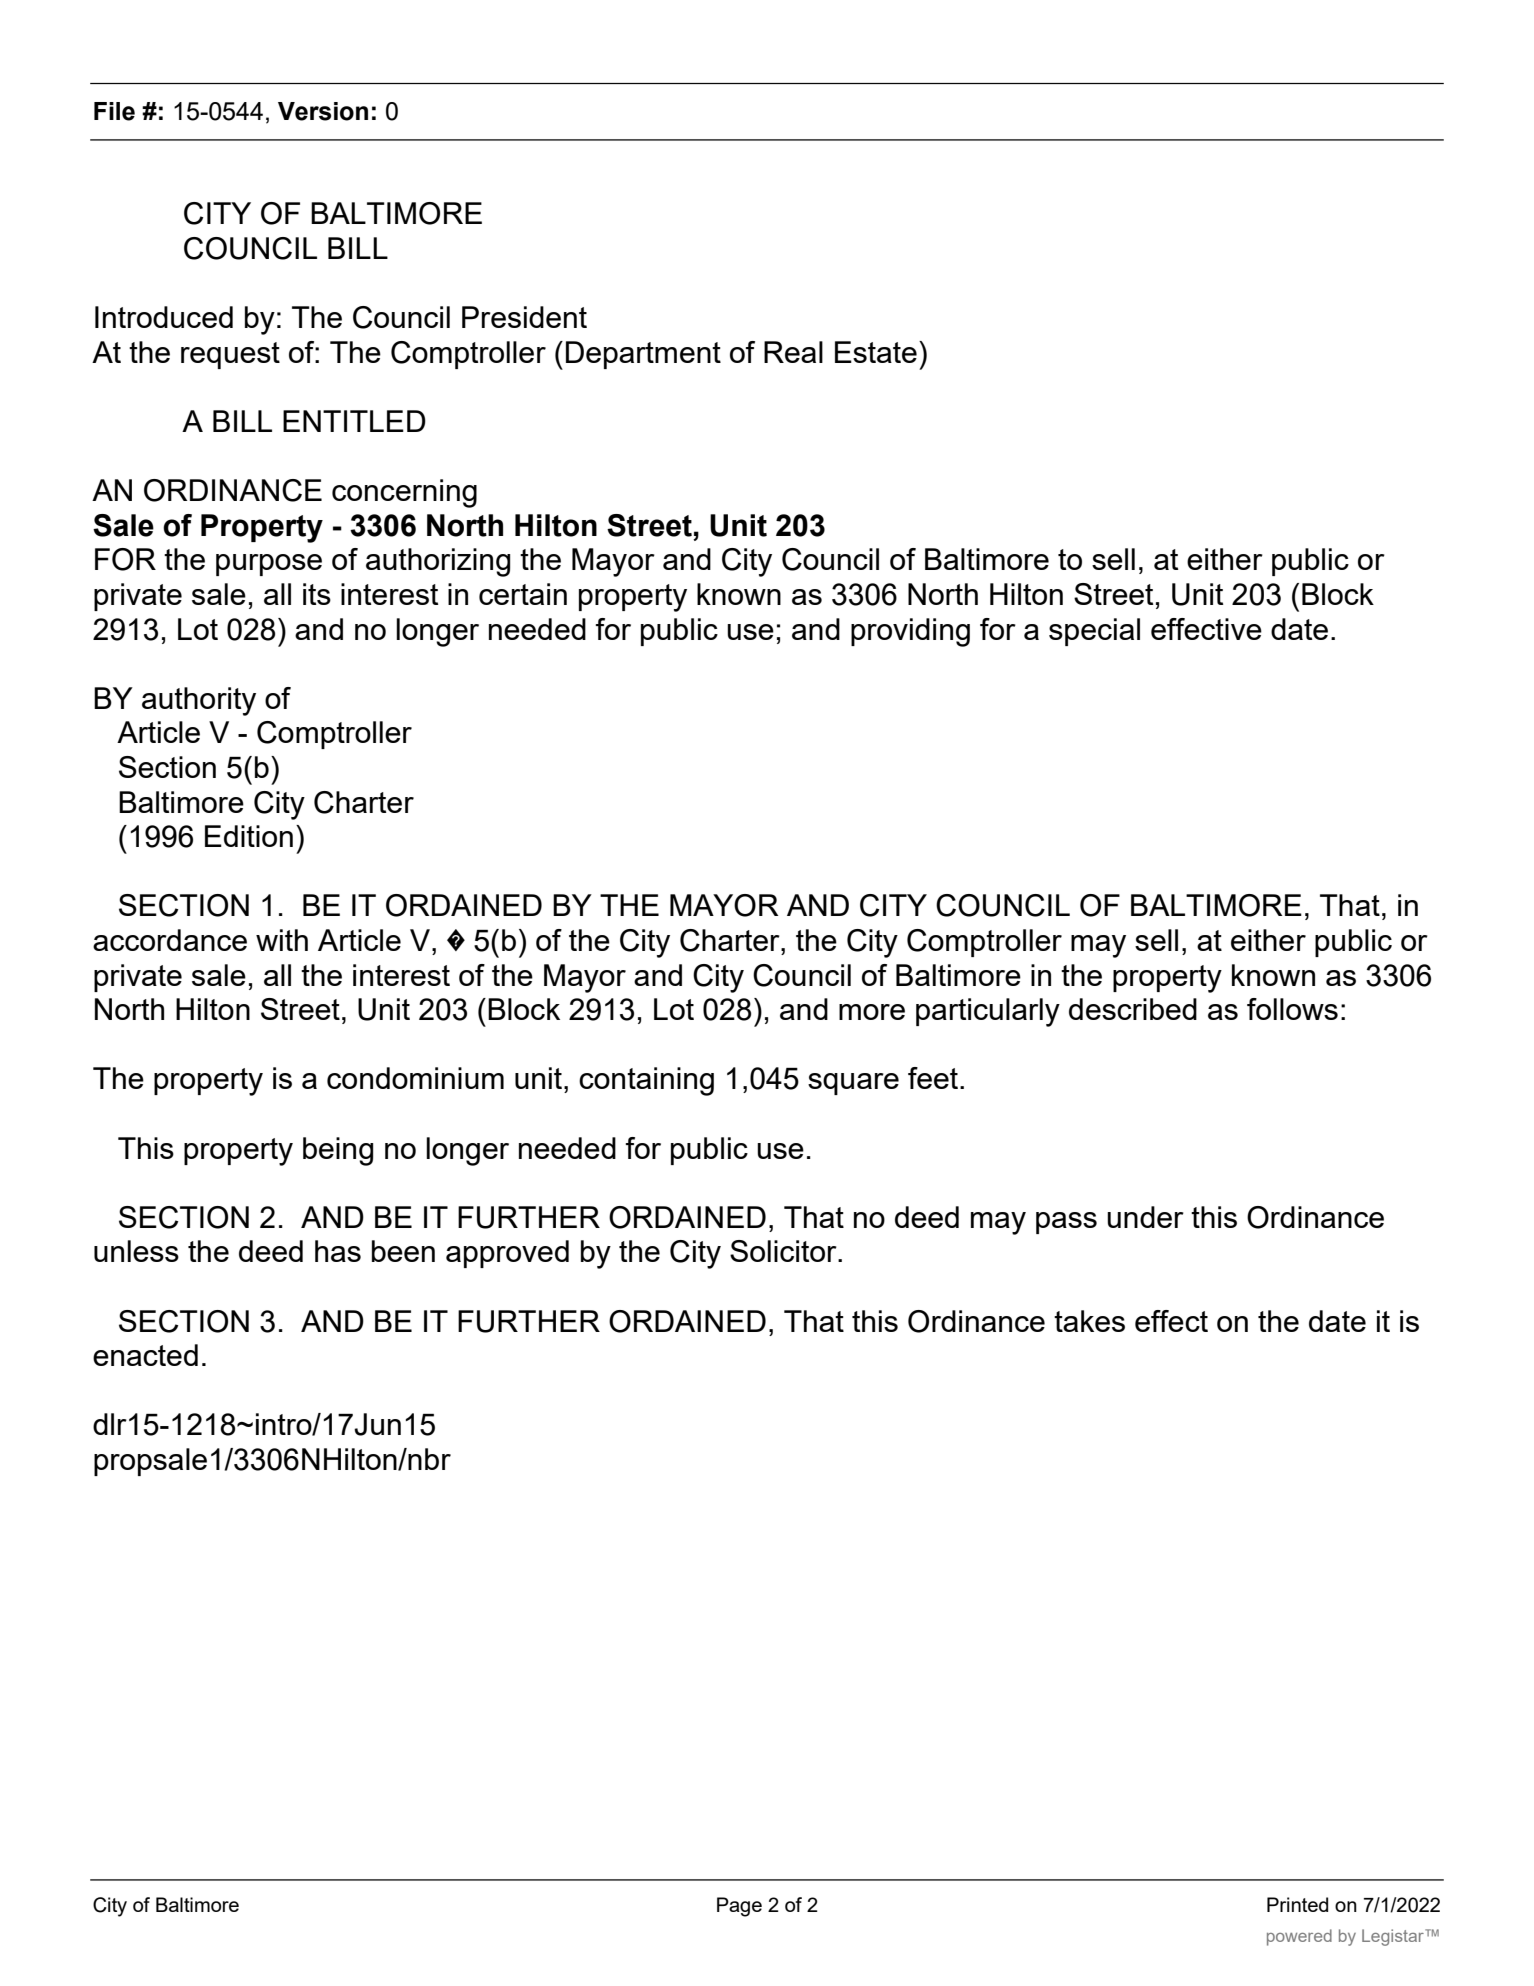 The image size is (1534, 1986). Describe the element at coordinates (1094, 632) in the page. I see `special` at that location.
